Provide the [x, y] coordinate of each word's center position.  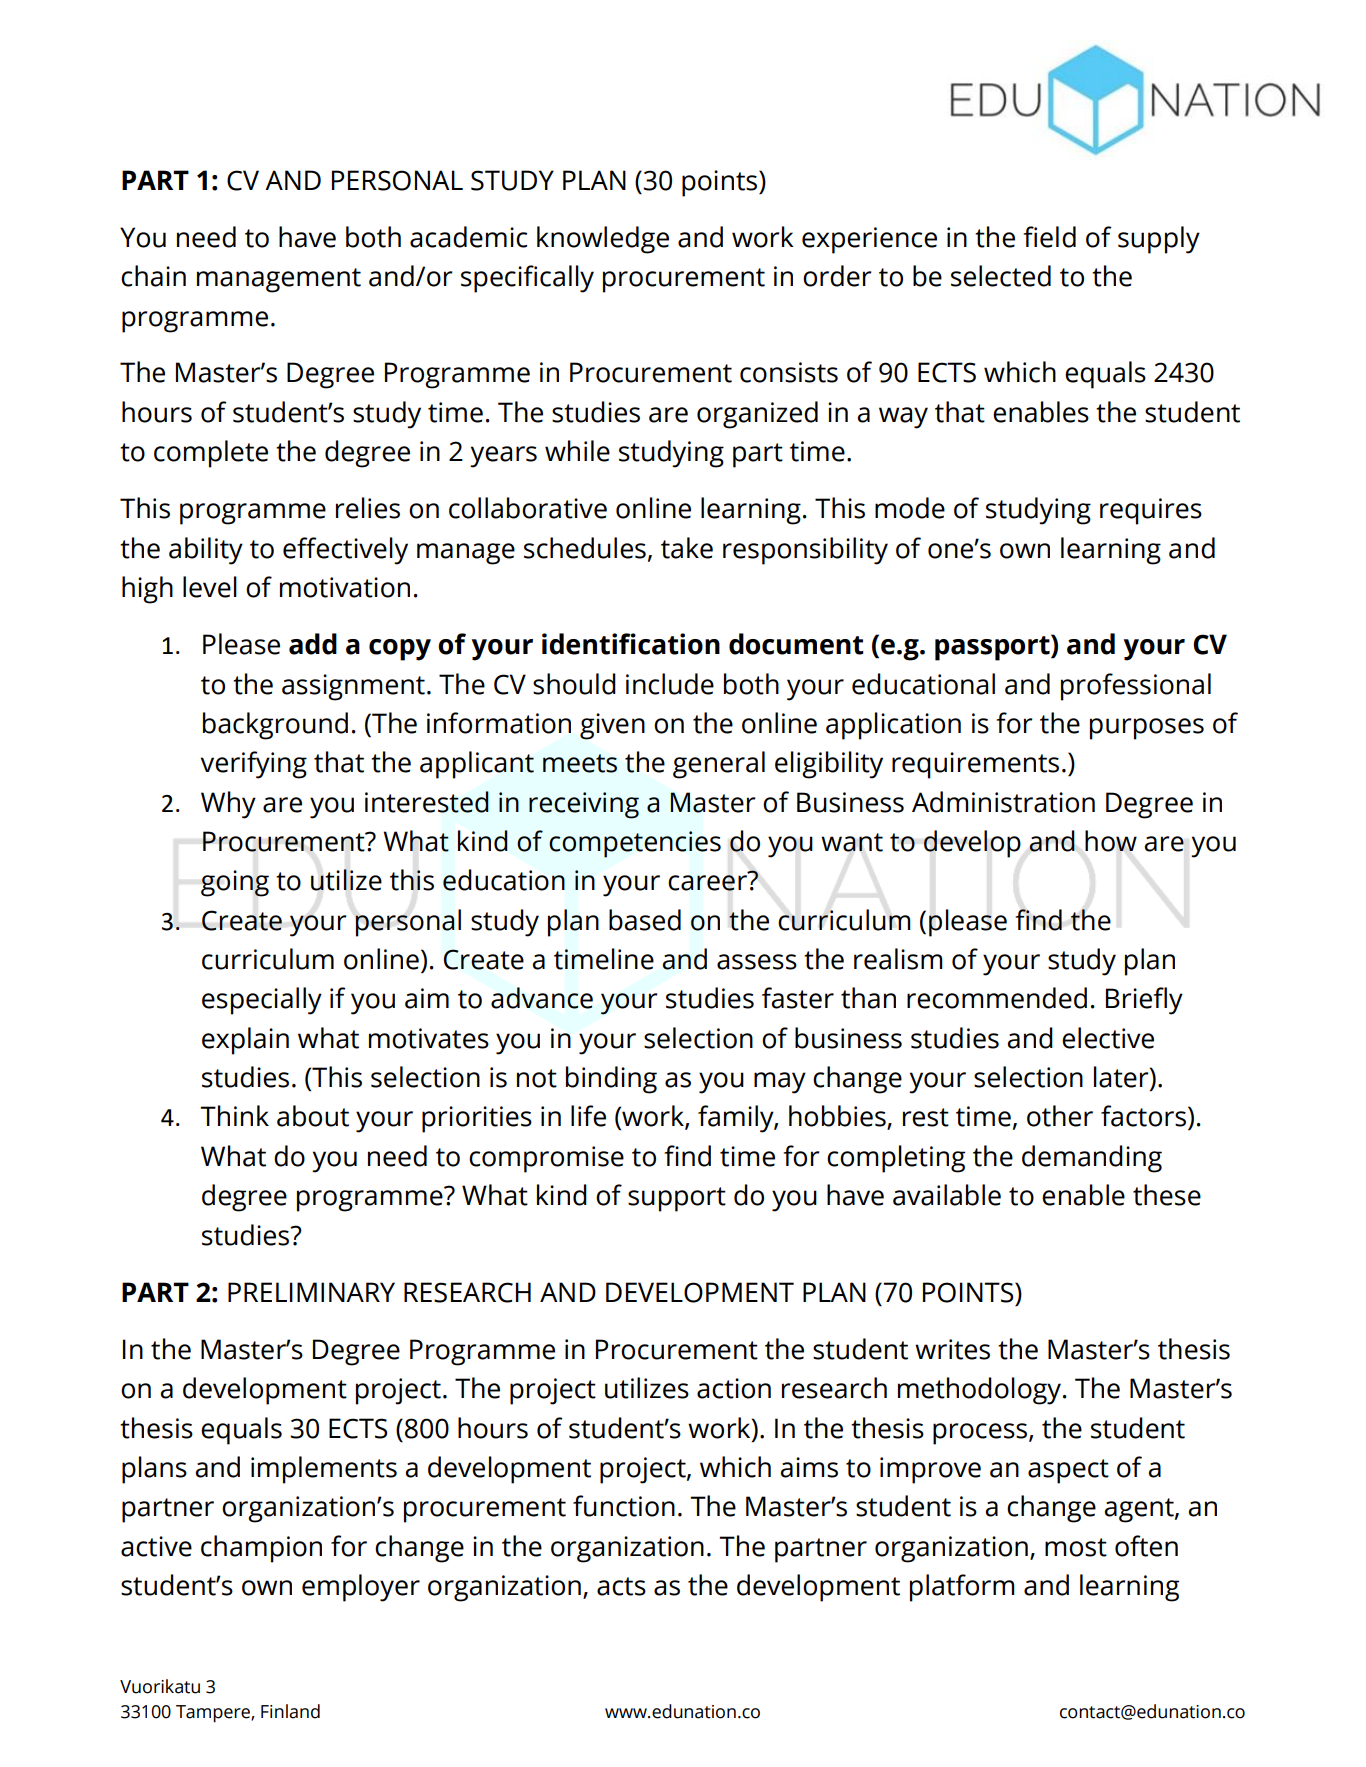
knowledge [603, 240]
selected [1001, 276]
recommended [997, 998]
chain [153, 276]
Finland [290, 1711]
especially [262, 1001]
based [645, 920]
